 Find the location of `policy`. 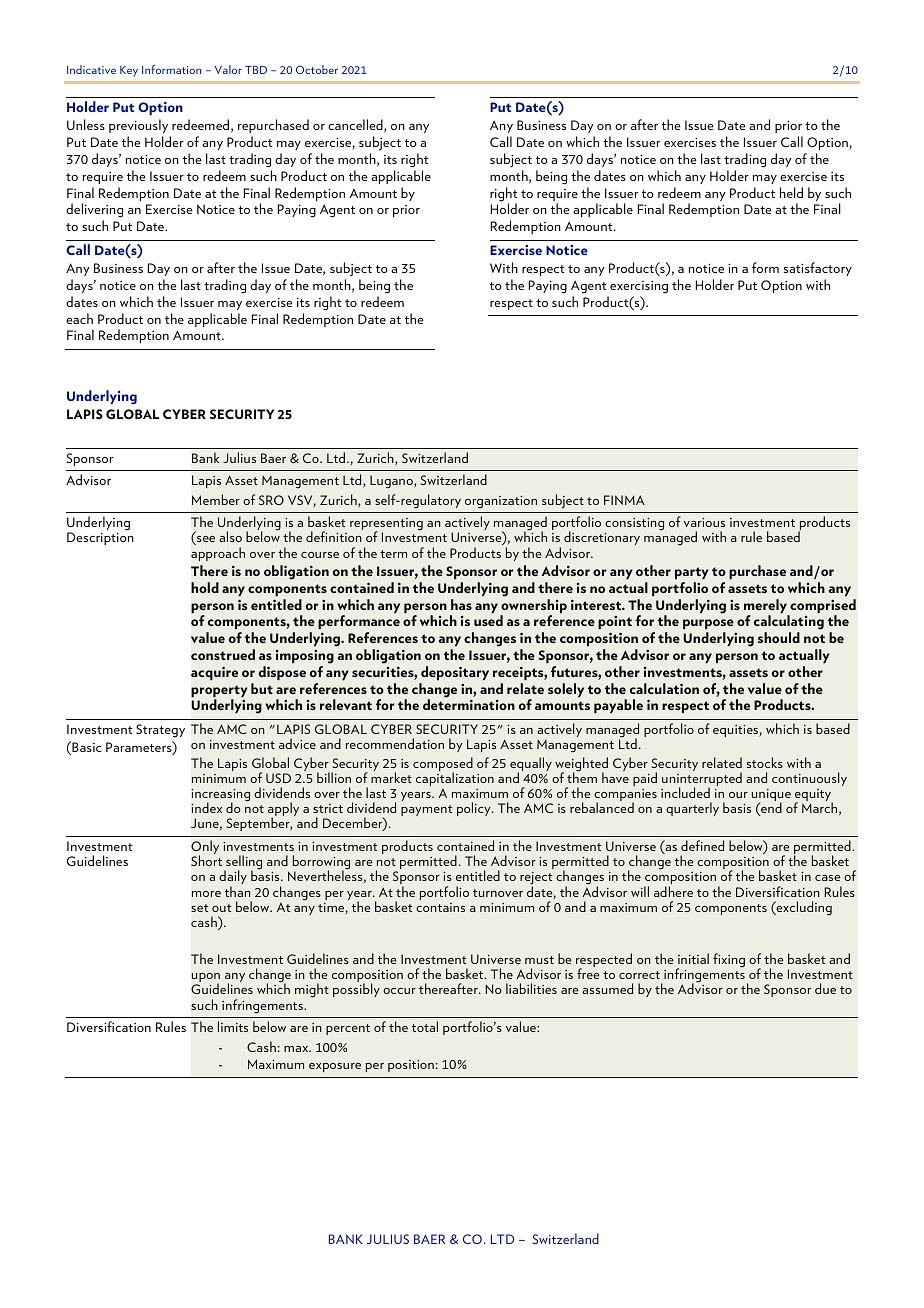

policy is located at coordinates (475, 809).
